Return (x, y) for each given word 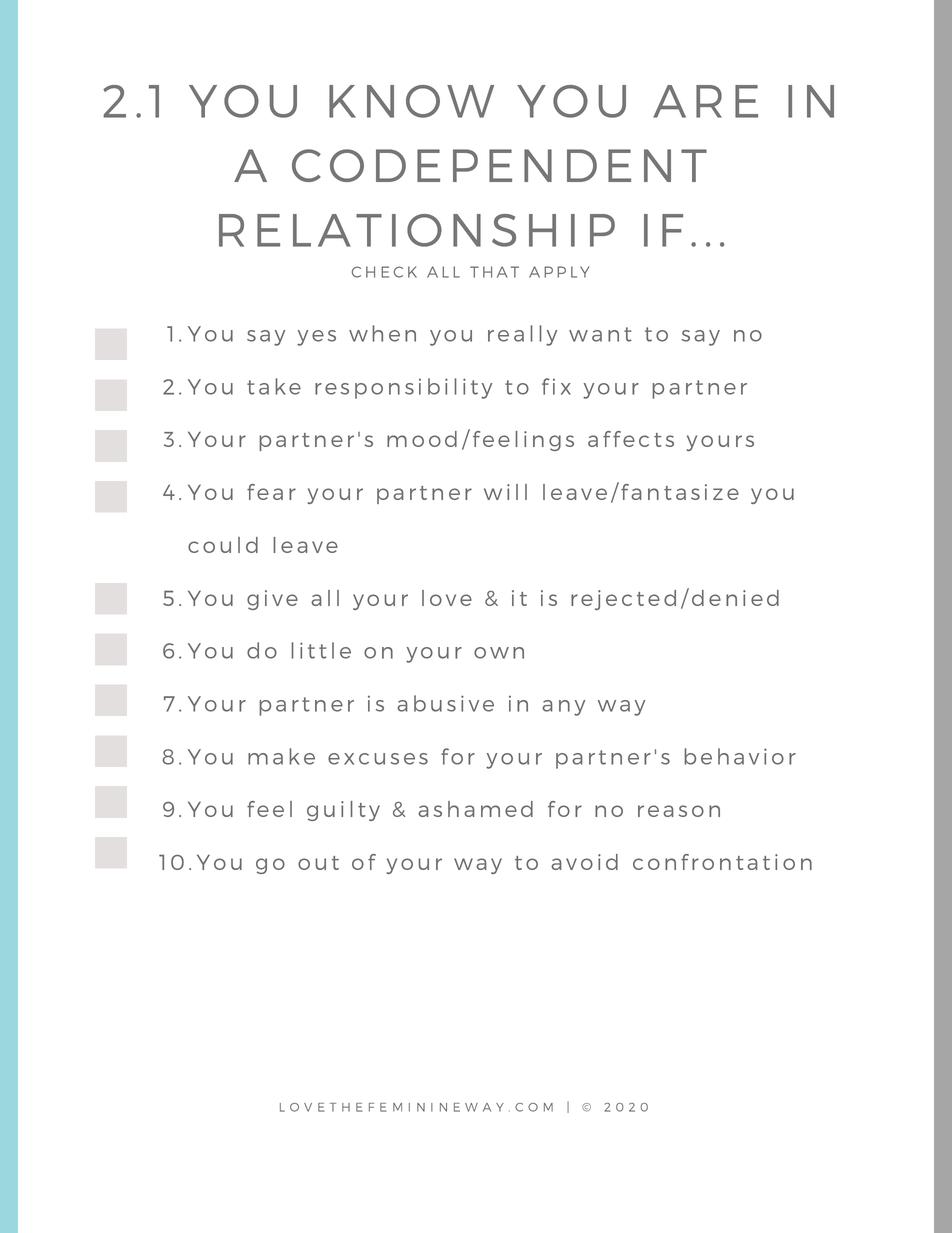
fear (271, 492)
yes (316, 338)
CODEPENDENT (499, 165)
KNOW (411, 101)
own (499, 653)
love (447, 598)
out (318, 863)
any (563, 708)
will (505, 492)
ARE (705, 101)
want (600, 334)
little (321, 650)
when (382, 333)
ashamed (475, 809)
